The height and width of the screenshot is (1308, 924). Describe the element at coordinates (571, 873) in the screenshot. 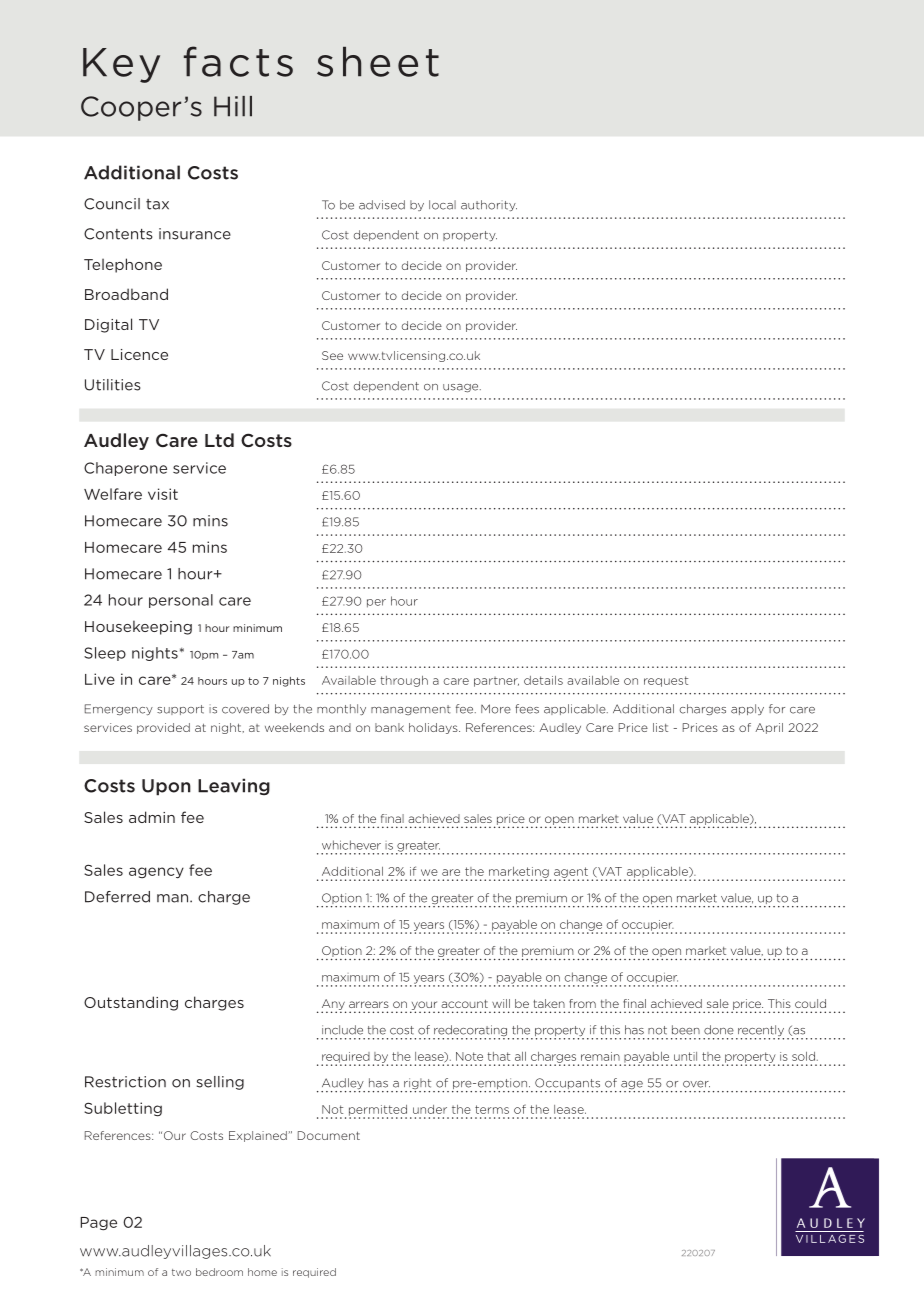

I see `agent` at that location.
